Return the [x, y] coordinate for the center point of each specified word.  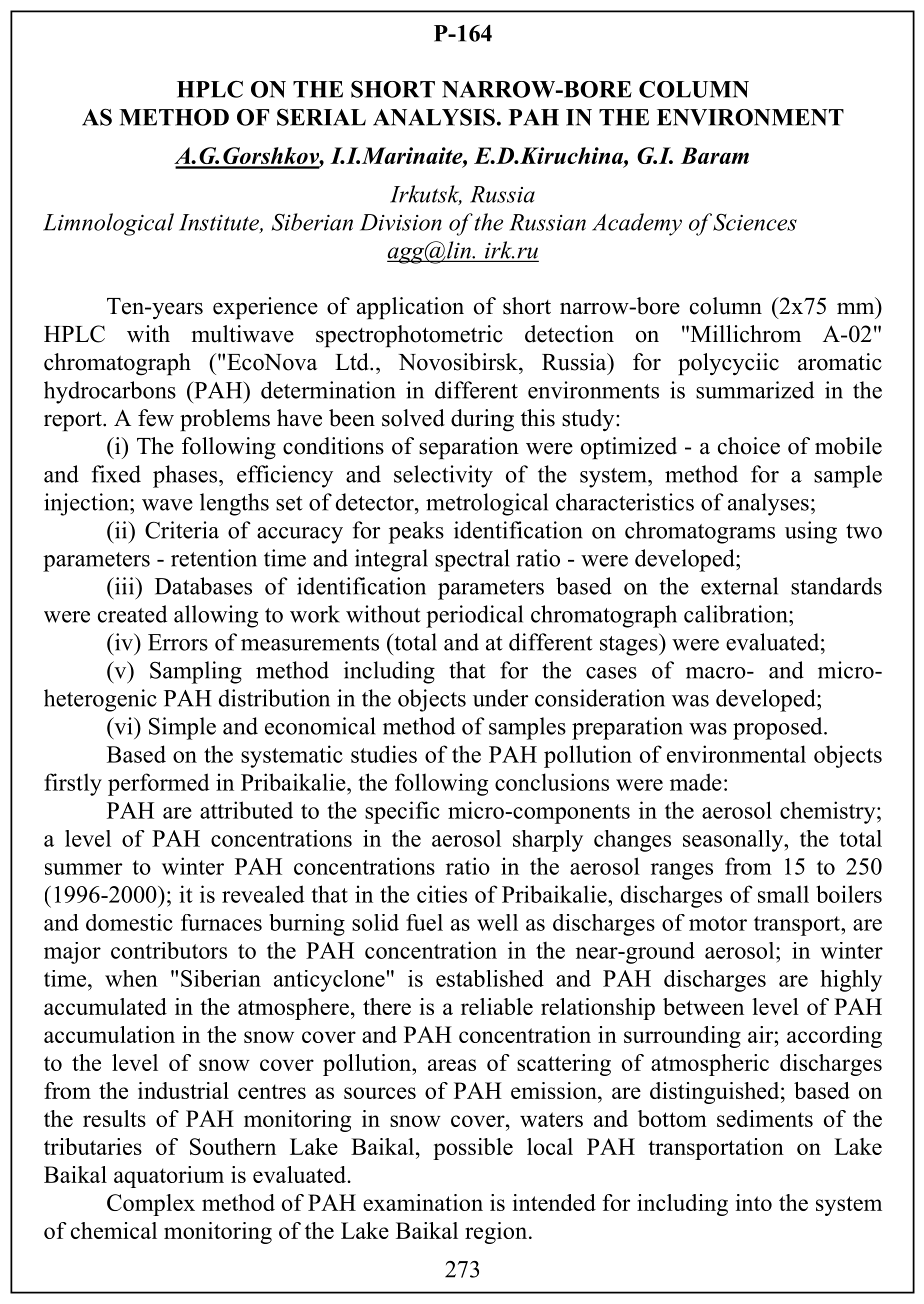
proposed [779, 728]
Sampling [196, 672]
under [500, 698]
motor [718, 923]
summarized [755, 390]
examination [423, 1202]
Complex [151, 1205]
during [482, 420]
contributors [169, 950]
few [156, 418]
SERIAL [321, 117]
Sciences [755, 222]
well [497, 922]
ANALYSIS [434, 117]
